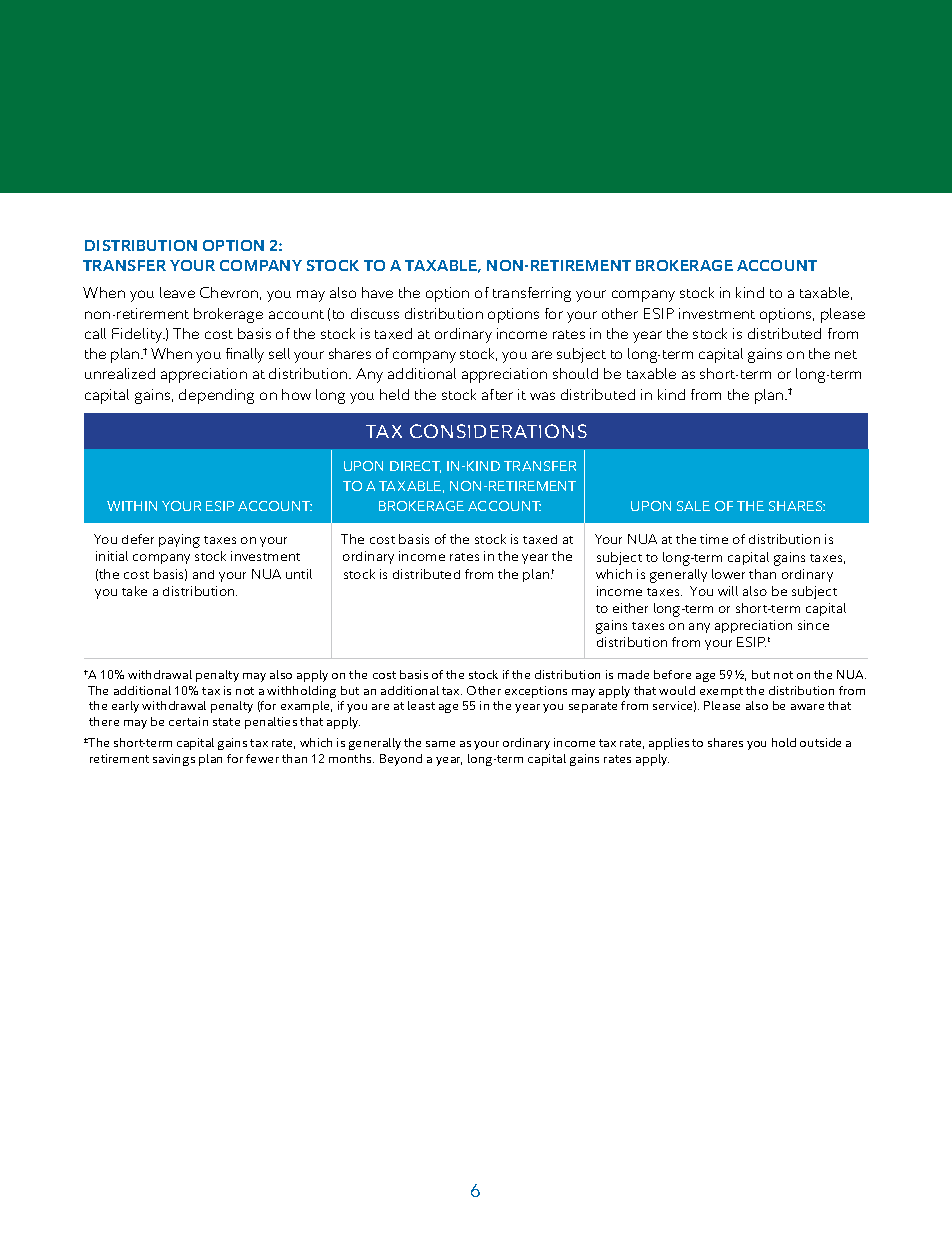 The image size is (952, 1233). What do you see at coordinates (177, 292) in the screenshot?
I see `leave` at bounding box center [177, 292].
